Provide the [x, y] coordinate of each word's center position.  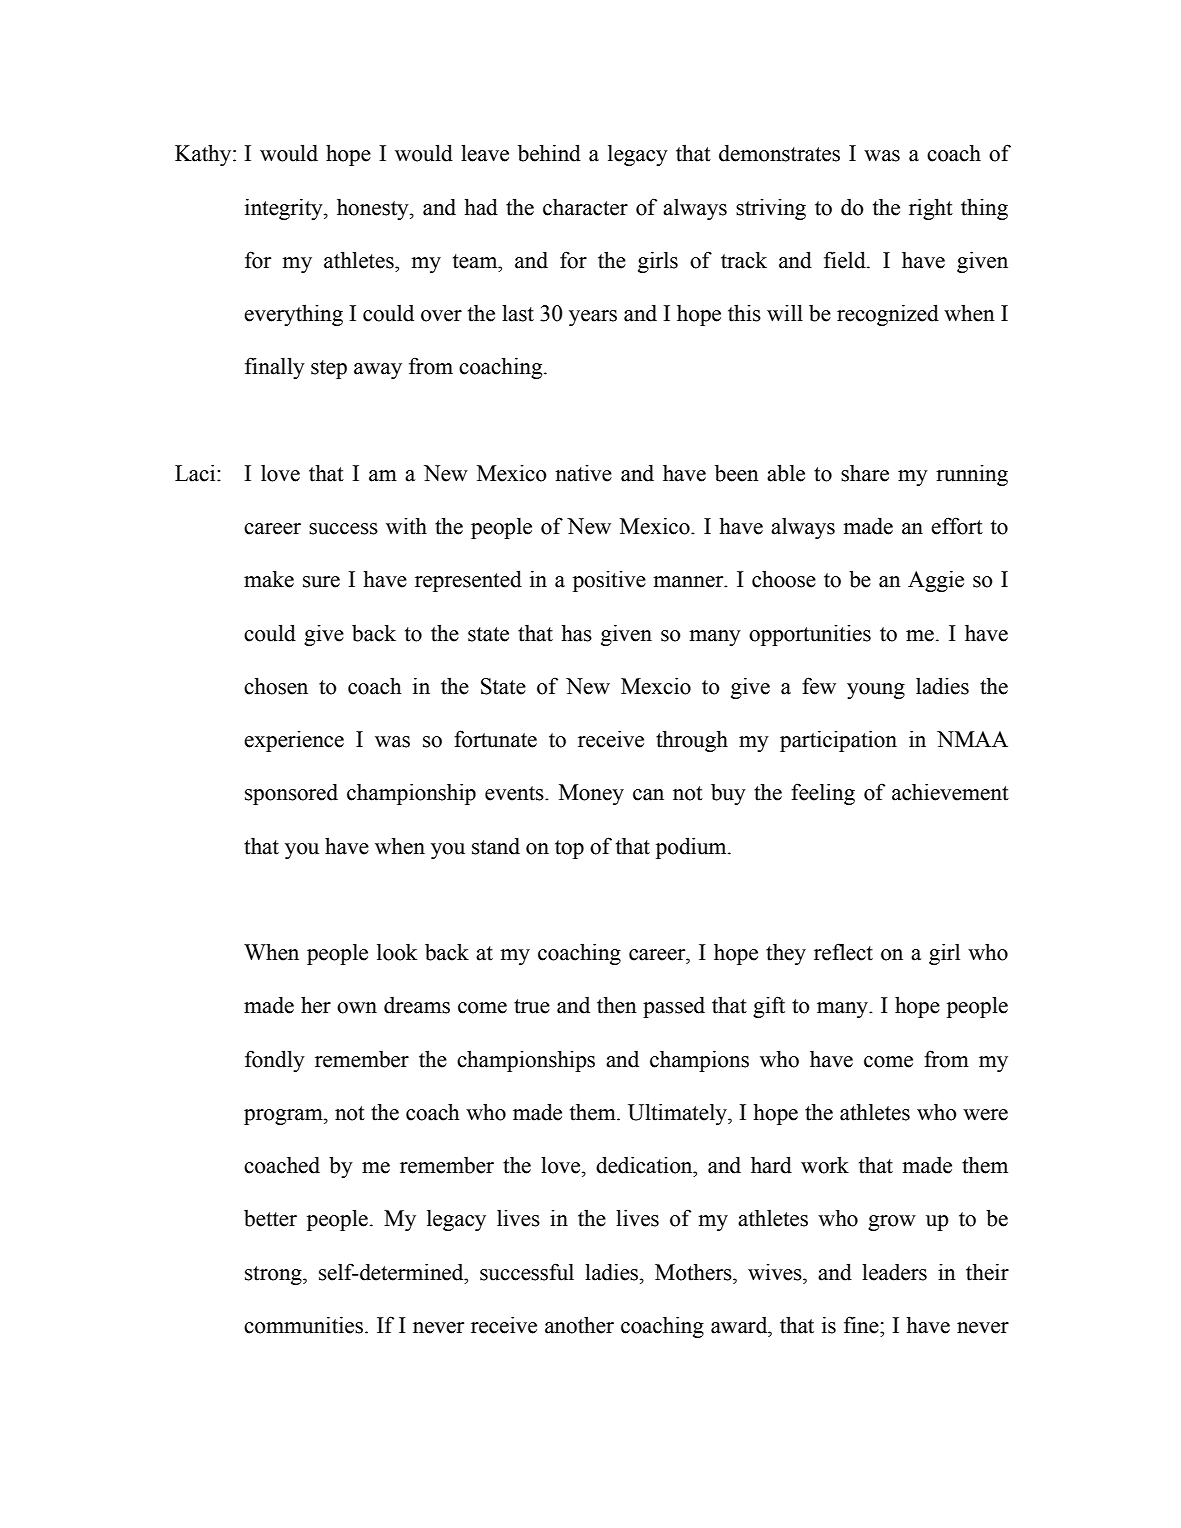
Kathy [204, 155]
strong [274, 1275]
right [931, 209]
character [585, 207]
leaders [894, 1272]
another [579, 1325]
